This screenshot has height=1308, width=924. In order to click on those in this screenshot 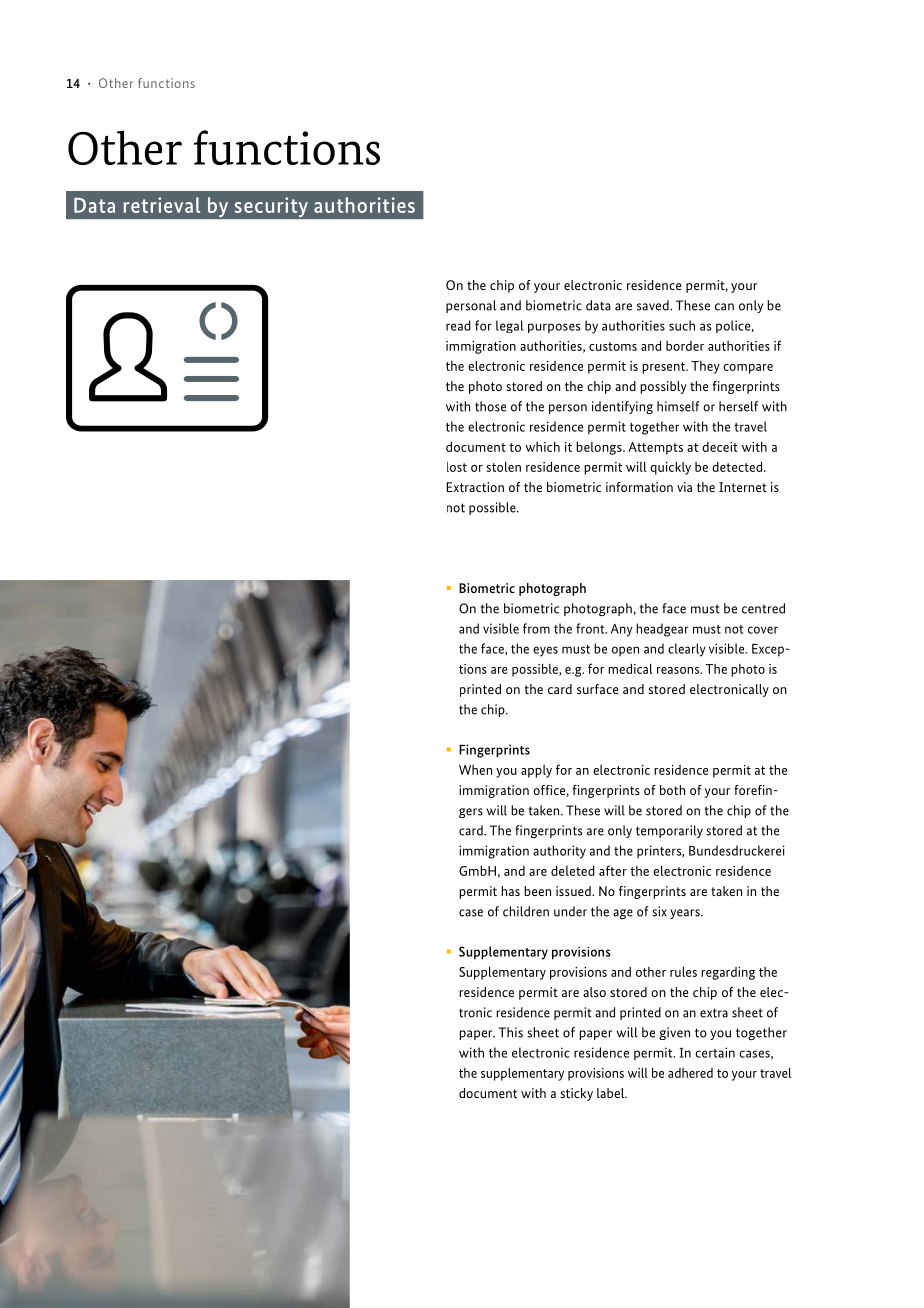, I will do `click(490, 406)`.
